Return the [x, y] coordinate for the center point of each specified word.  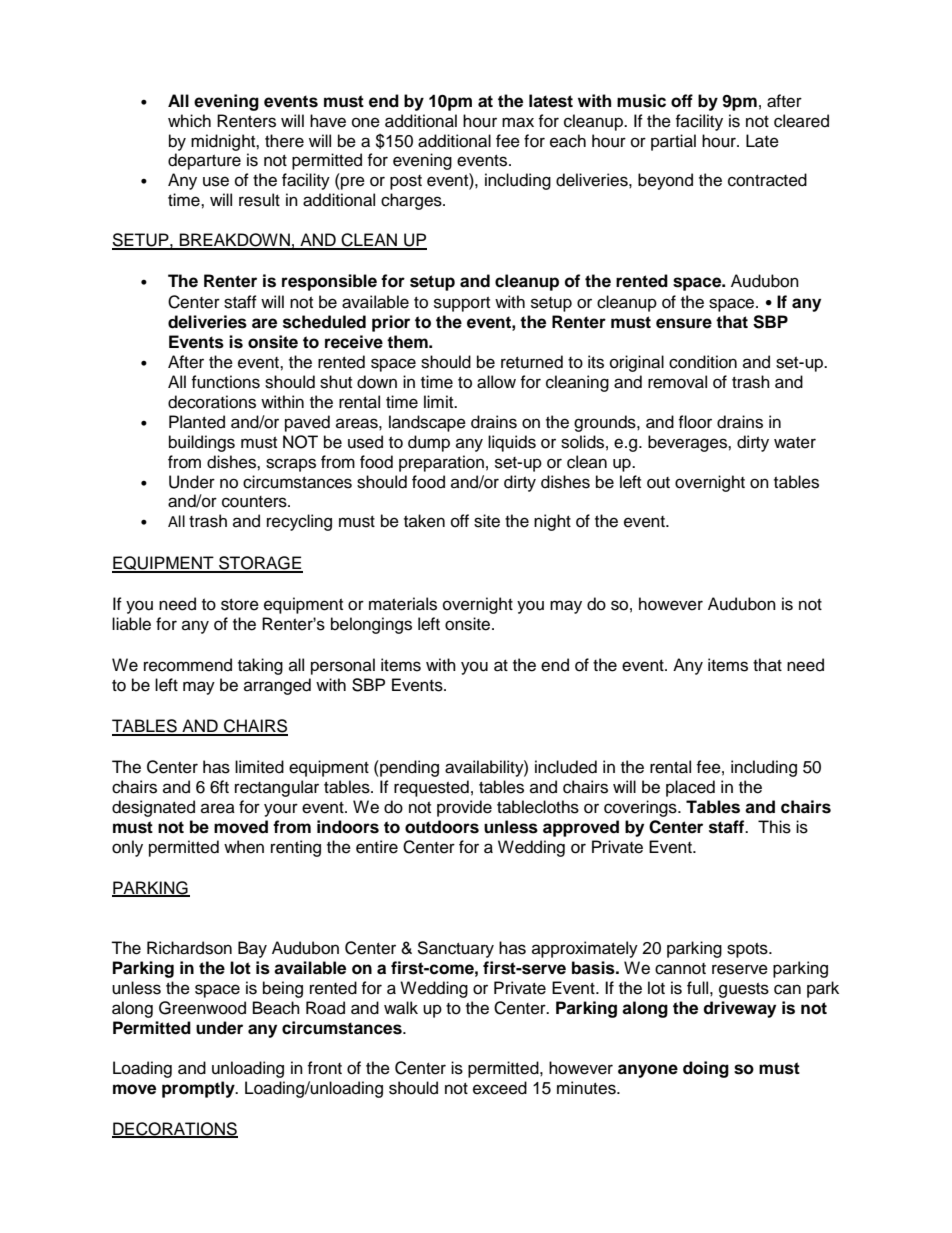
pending [408, 768]
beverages [688, 443]
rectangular [277, 788]
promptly [199, 1089]
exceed [500, 1088]
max [518, 122]
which [189, 121]
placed [690, 788]
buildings [202, 443]
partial [673, 142]
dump [429, 443]
